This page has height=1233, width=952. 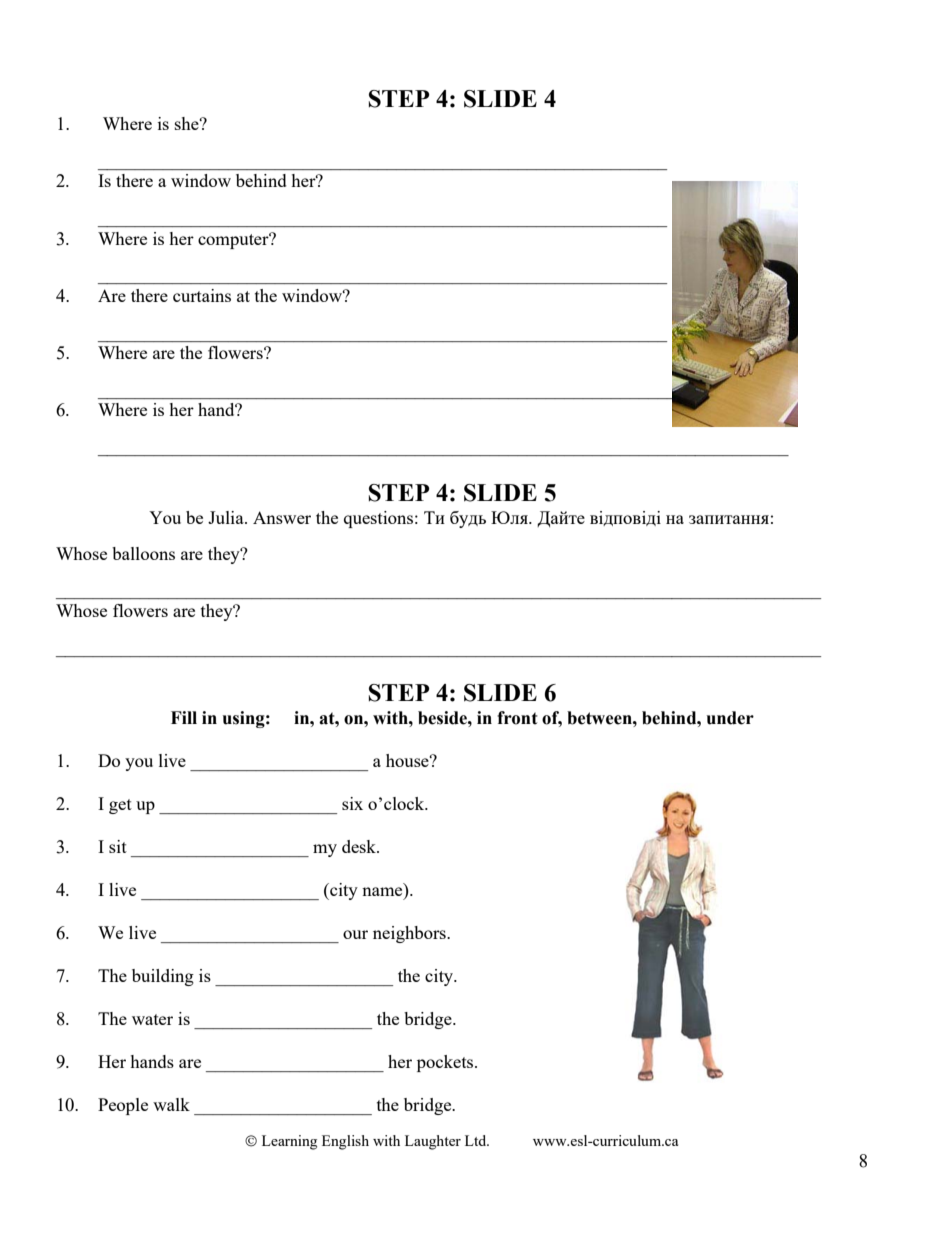 I want to click on Julia, so click(x=227, y=517).
